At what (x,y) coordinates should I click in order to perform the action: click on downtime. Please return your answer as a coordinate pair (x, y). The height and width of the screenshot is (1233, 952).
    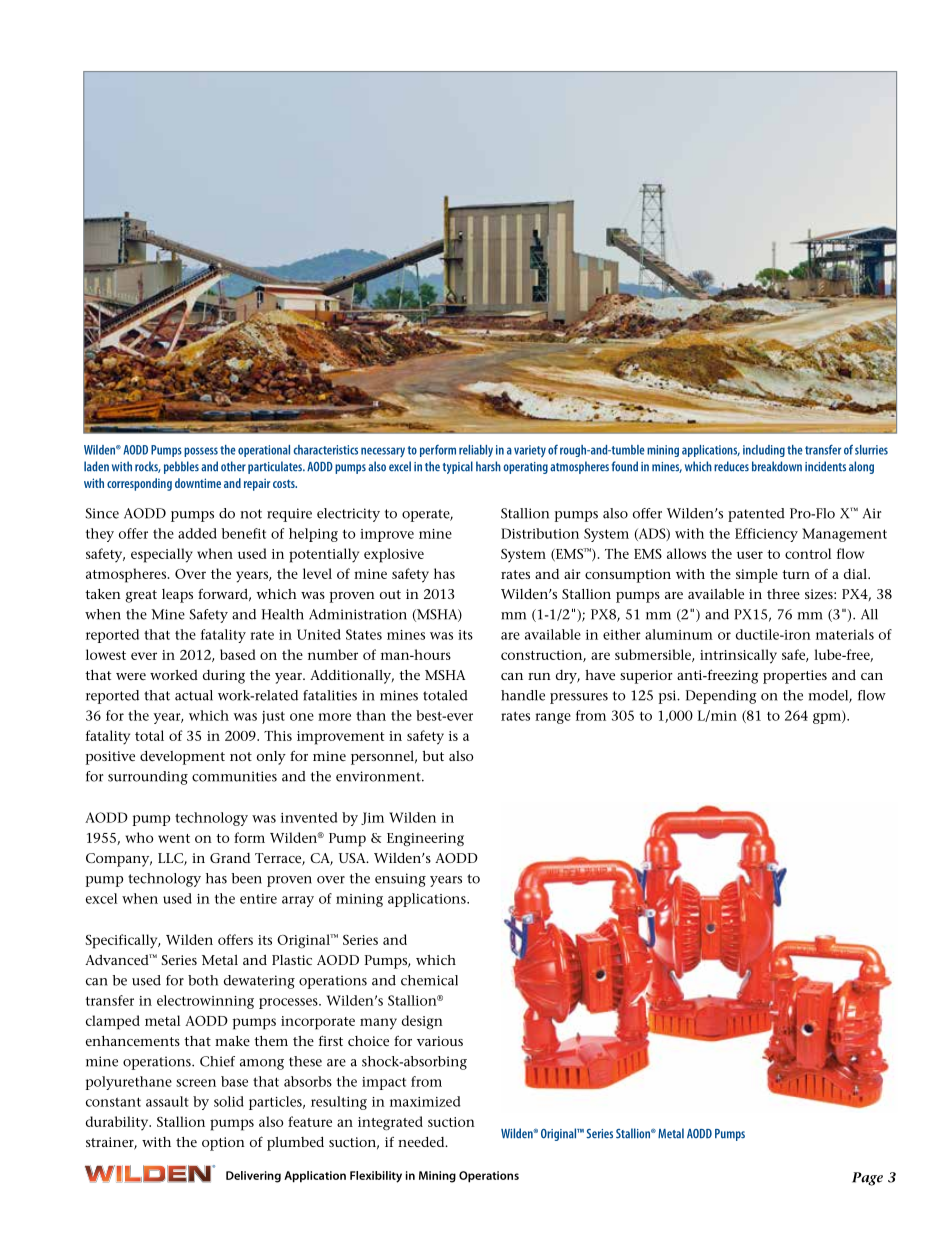
    Looking at the image, I should click on (198, 483).
